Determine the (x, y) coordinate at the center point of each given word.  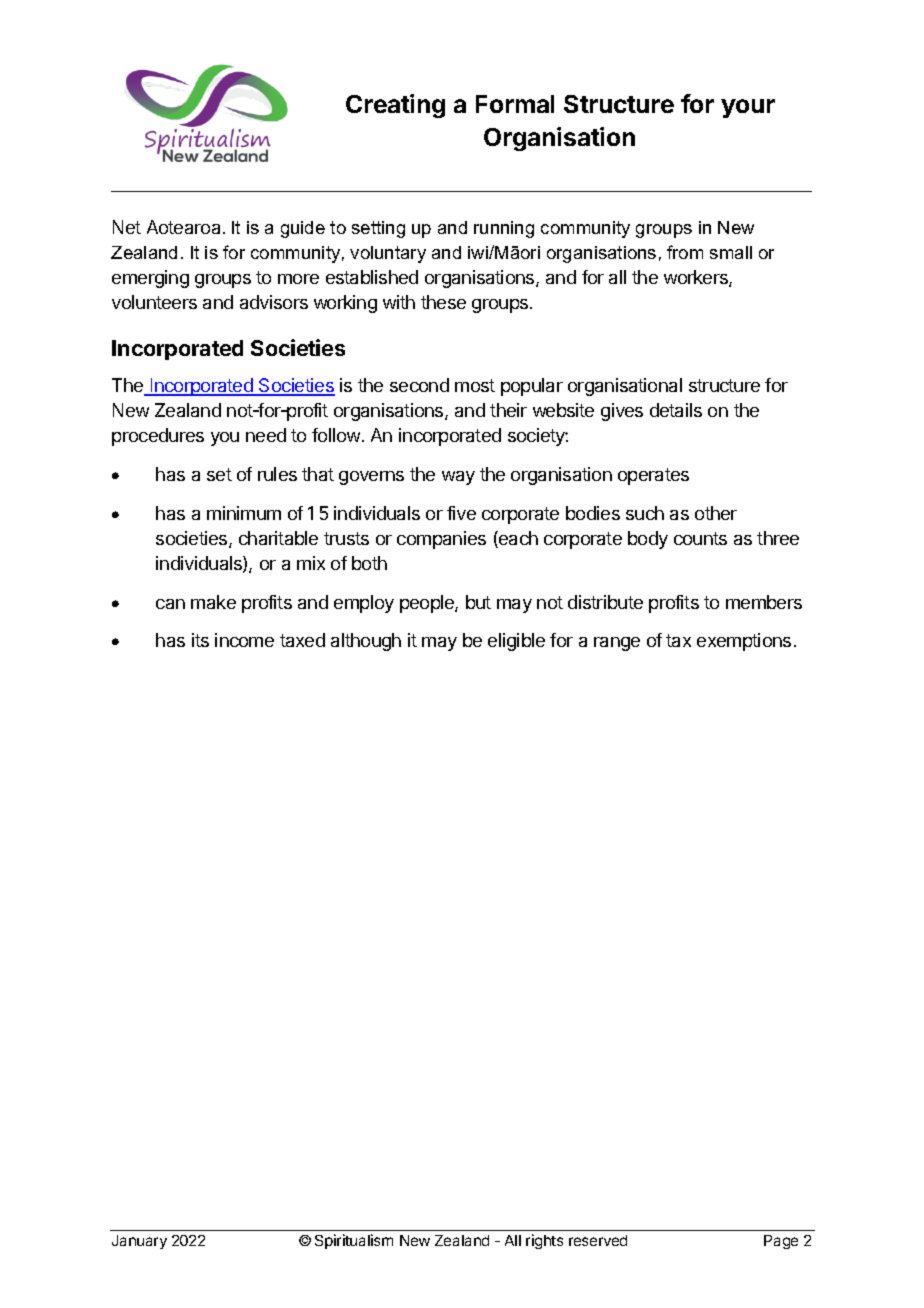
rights (544, 1241)
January (139, 1242)
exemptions (744, 642)
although (366, 642)
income (244, 640)
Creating (395, 106)
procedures (158, 437)
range (617, 644)
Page (781, 1242)
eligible (516, 642)
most (475, 385)
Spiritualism (354, 1241)
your (748, 108)
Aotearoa (183, 227)
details (676, 410)
